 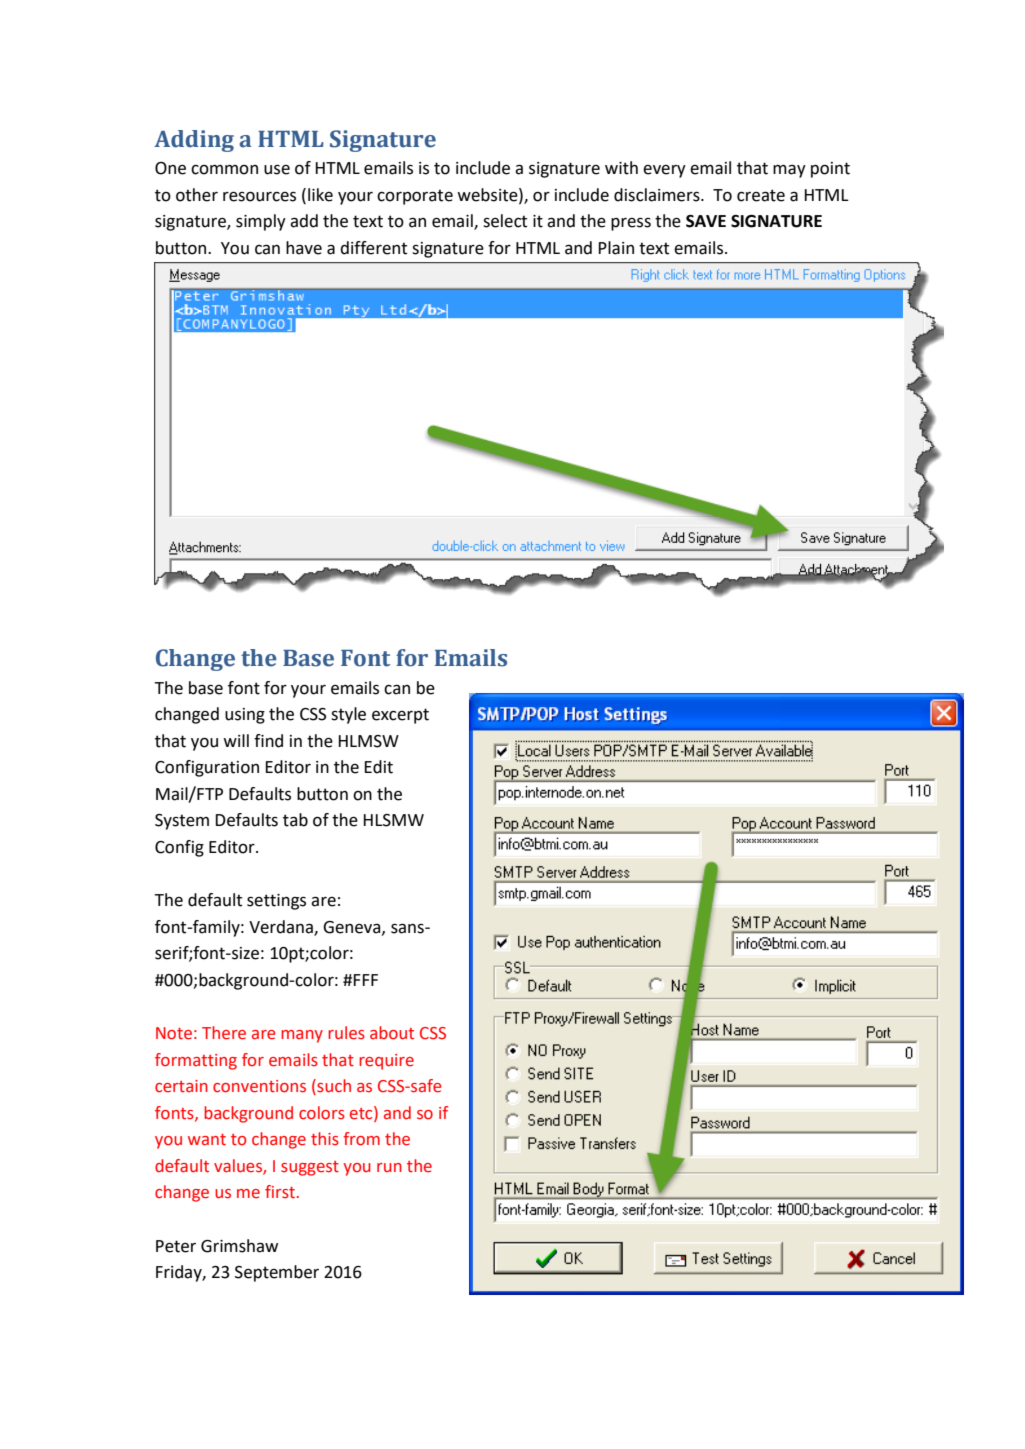 I want to click on select, so click(x=505, y=221).
